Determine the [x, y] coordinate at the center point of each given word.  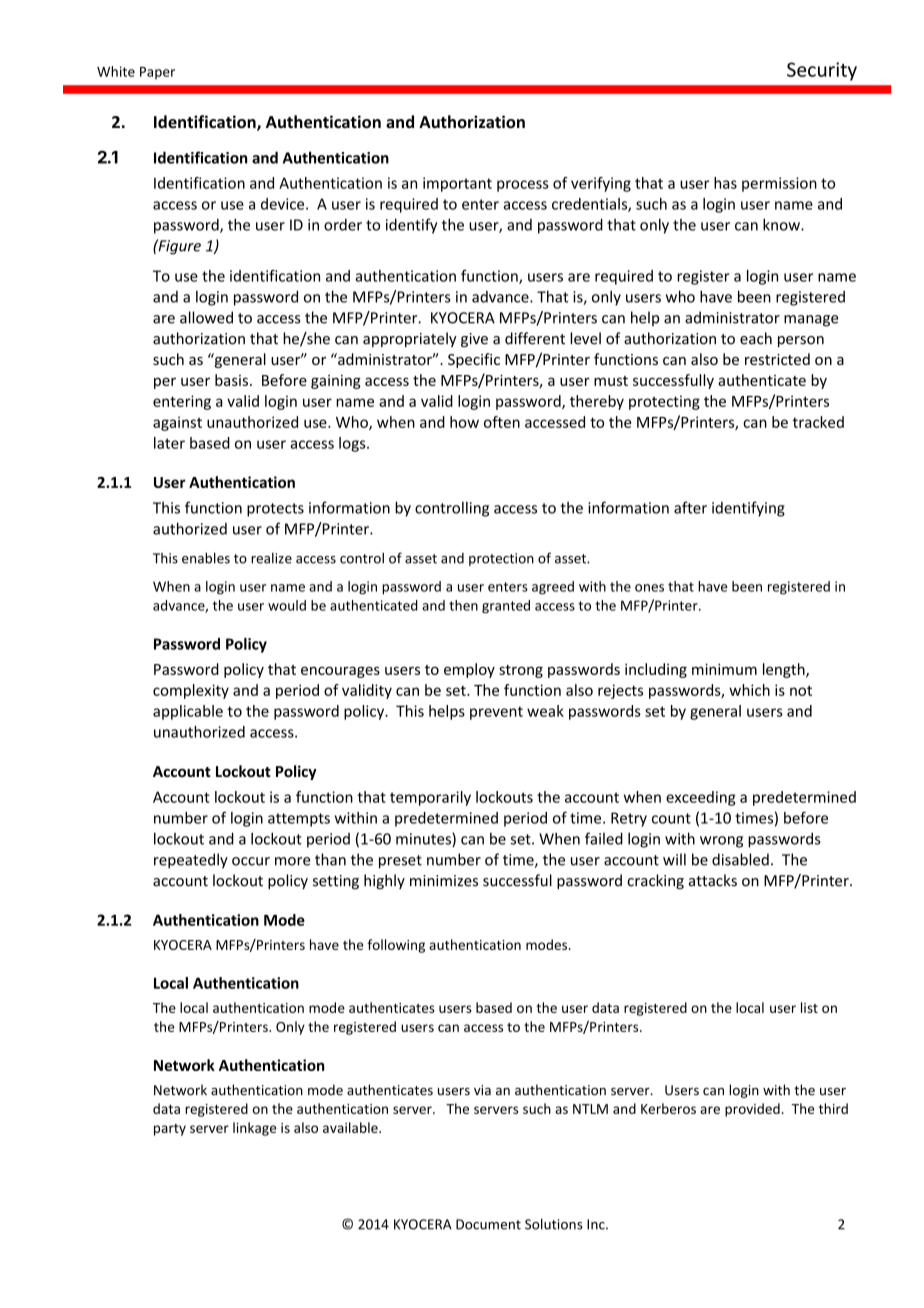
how [464, 422]
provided [752, 1110]
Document [488, 1224]
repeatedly [191, 861]
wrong [721, 842]
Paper [157, 73]
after [690, 507]
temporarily [430, 798]
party [170, 1130]
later [169, 443]
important [457, 184]
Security [822, 71]
